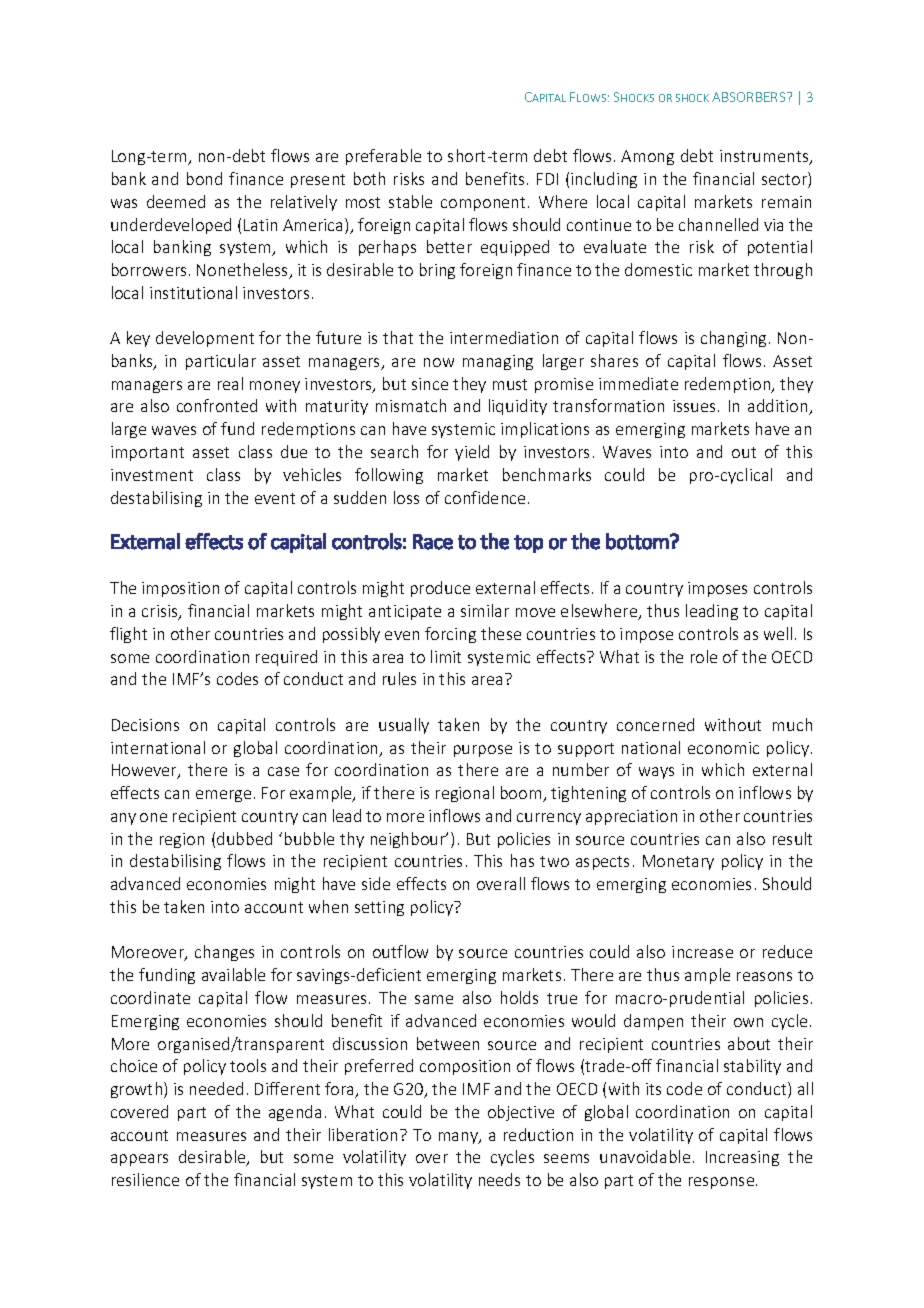 The image size is (924, 1308). Describe the element at coordinates (472, 453) in the page. I see `yield` at that location.
